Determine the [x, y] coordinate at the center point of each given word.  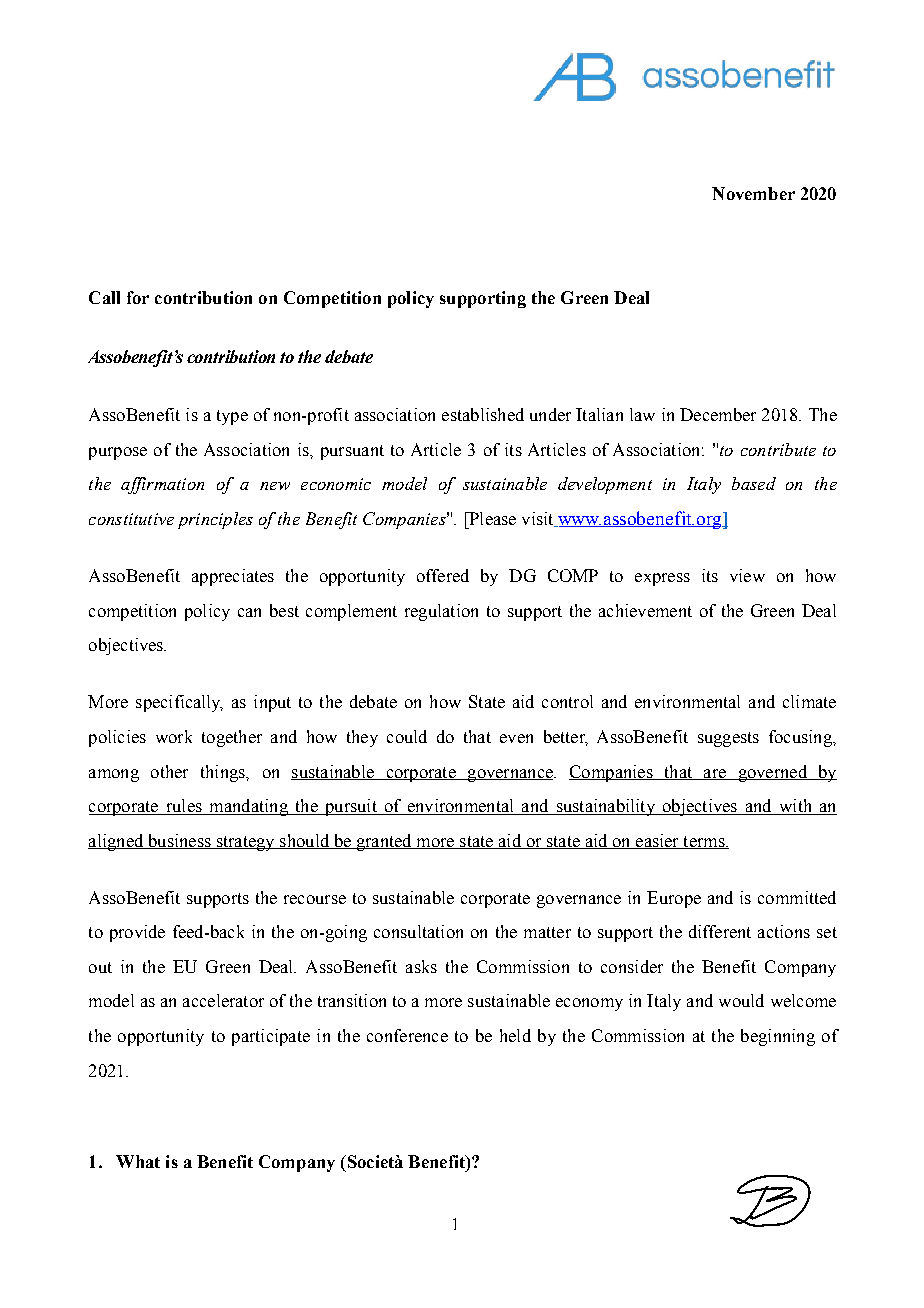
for [138, 297]
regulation [441, 612]
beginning [778, 1037]
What [138, 1161]
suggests [728, 739]
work [174, 736]
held [515, 1035]
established [483, 414]
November [753, 193]
